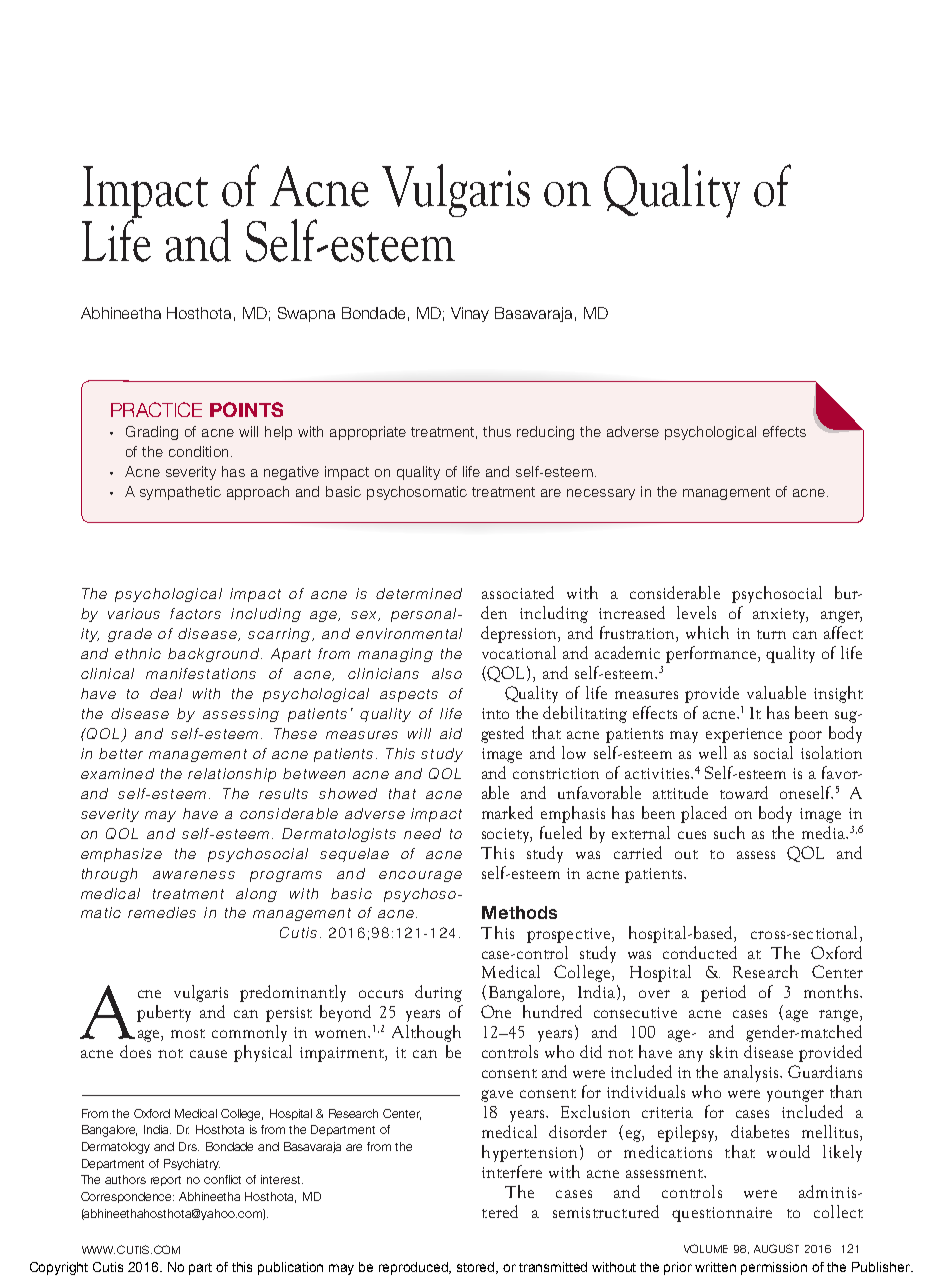  Describe the element at coordinates (213, 655) in the screenshot. I see `background` at that location.
